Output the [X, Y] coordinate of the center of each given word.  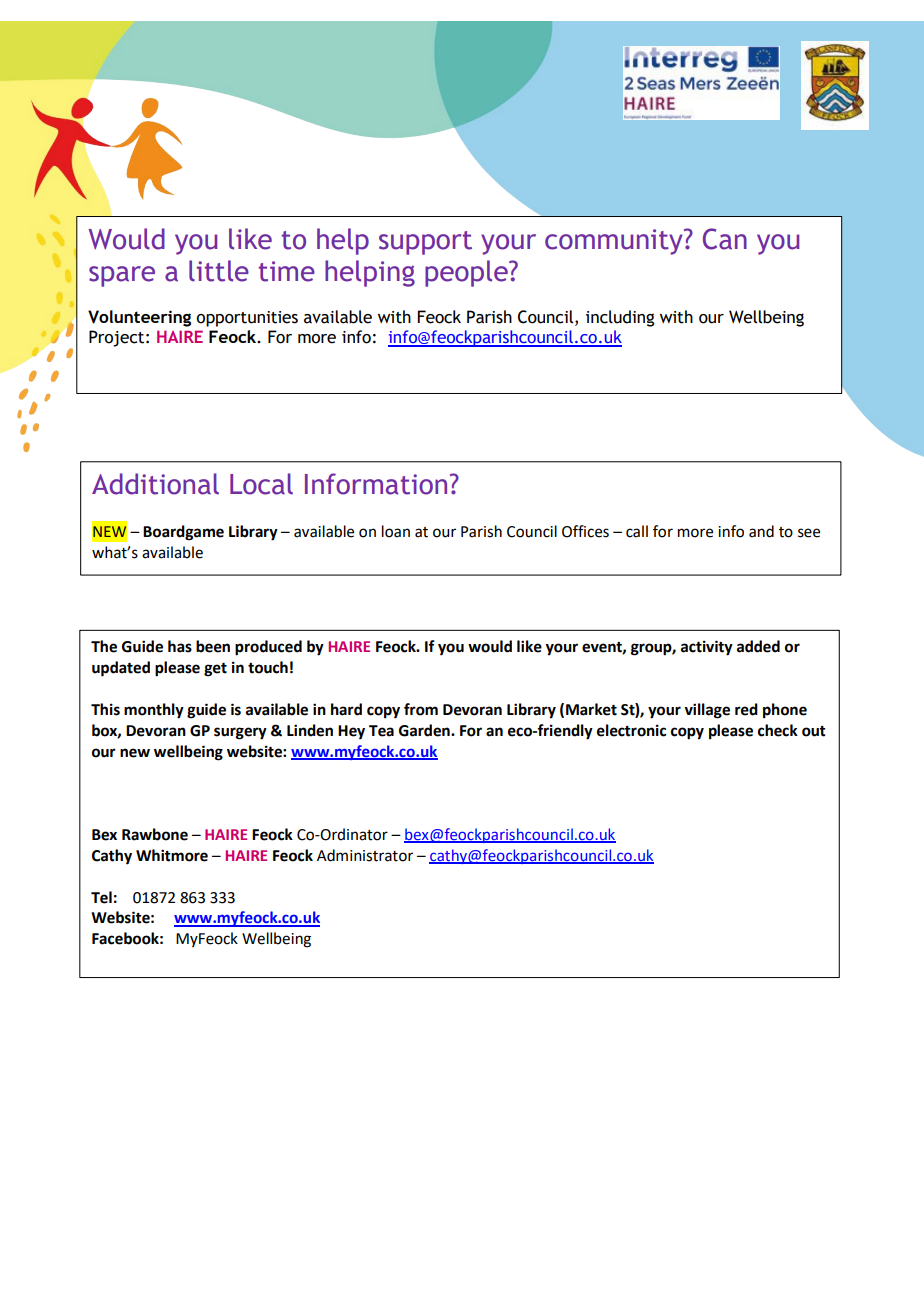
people [467, 273]
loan [396, 531]
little [219, 271]
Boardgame [183, 533]
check [778, 730]
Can [725, 239]
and [761, 531]
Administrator [365, 855]
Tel [101, 897]
